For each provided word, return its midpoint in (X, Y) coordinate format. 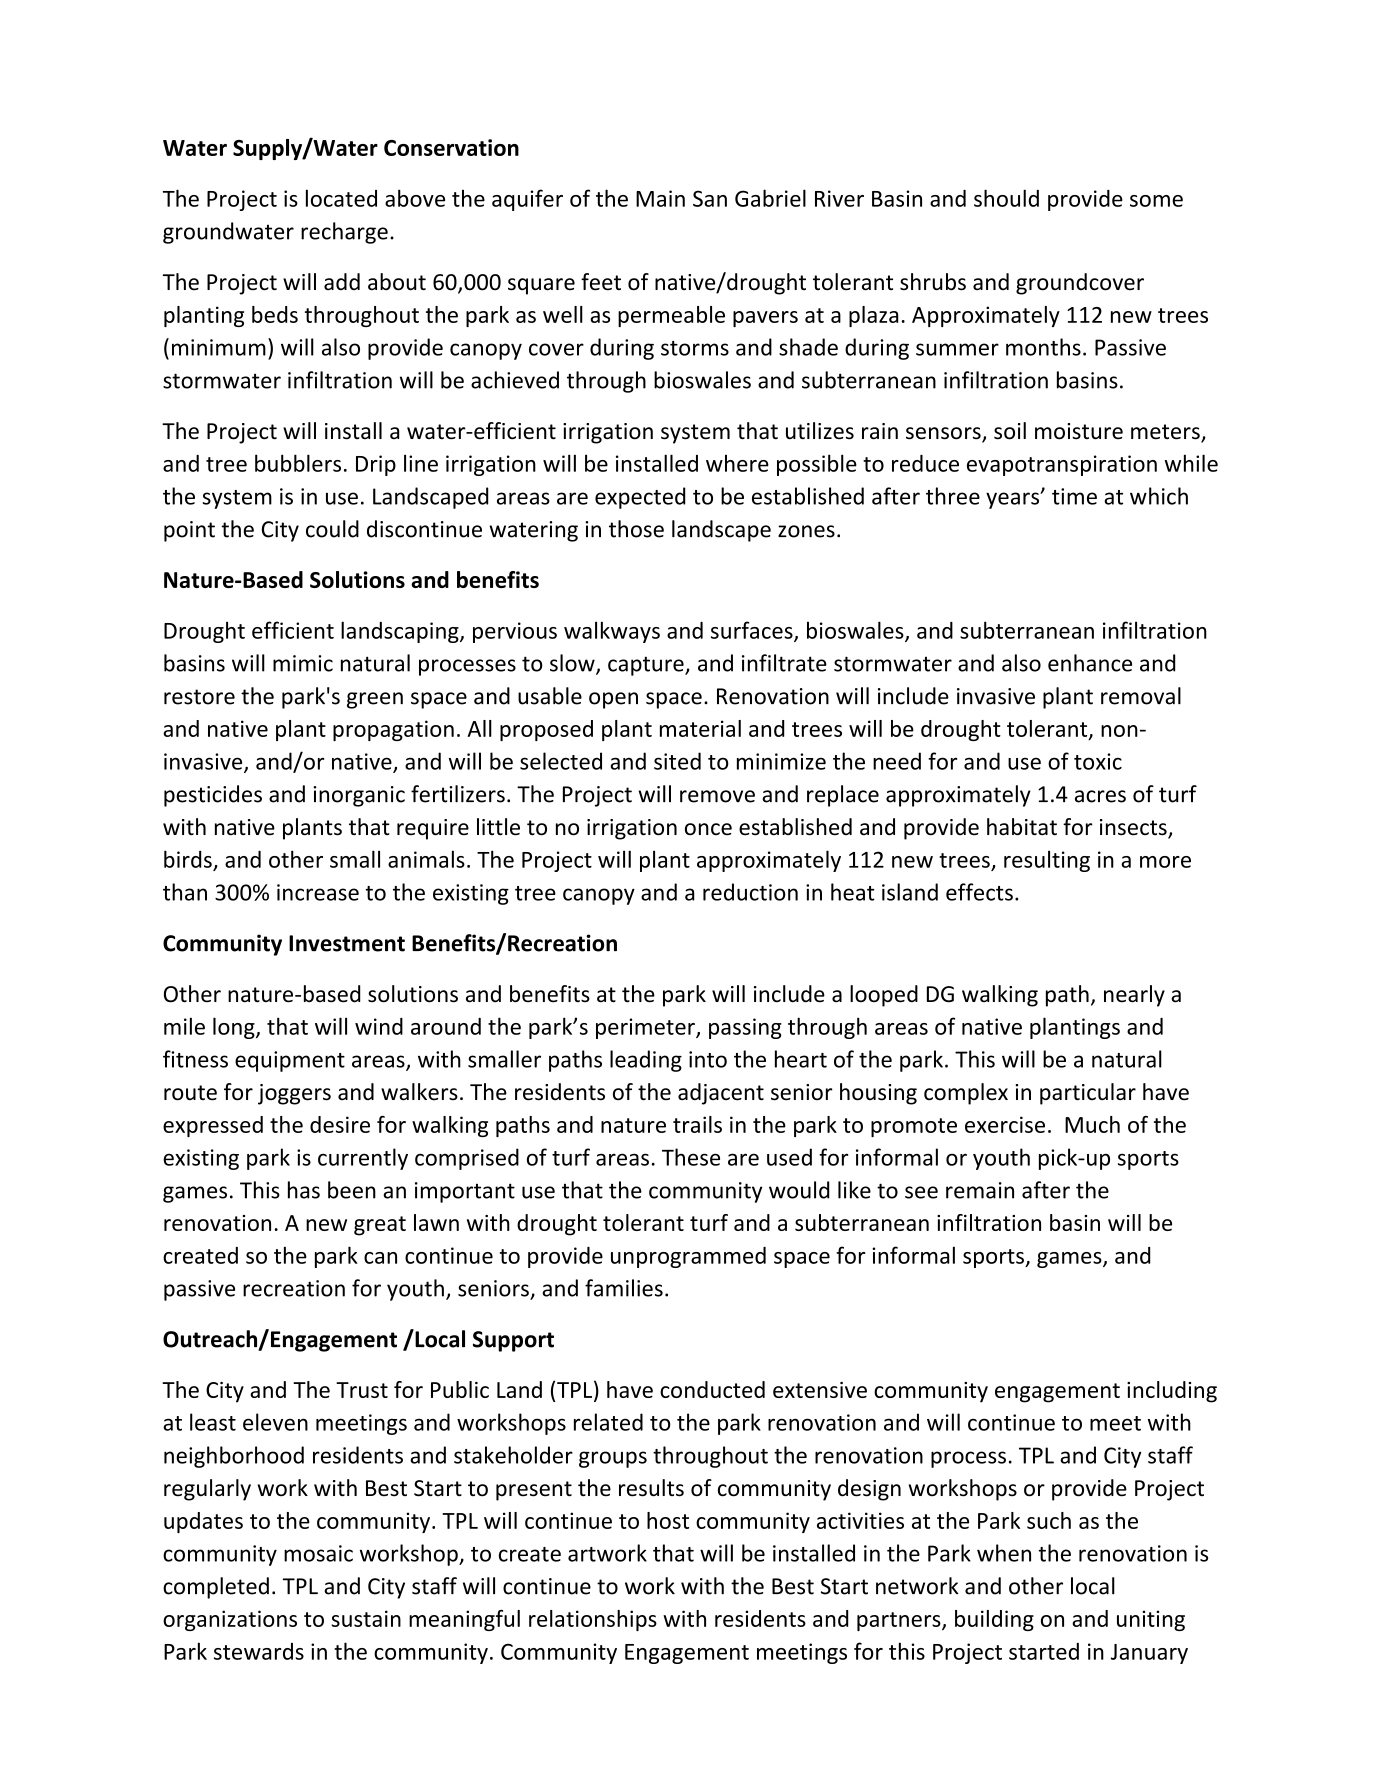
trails (697, 1124)
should (1006, 198)
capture (647, 666)
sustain (366, 1618)
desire (340, 1124)
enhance (1090, 663)
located (341, 198)
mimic (303, 663)
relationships (593, 1620)
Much (1092, 1124)
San (710, 198)
